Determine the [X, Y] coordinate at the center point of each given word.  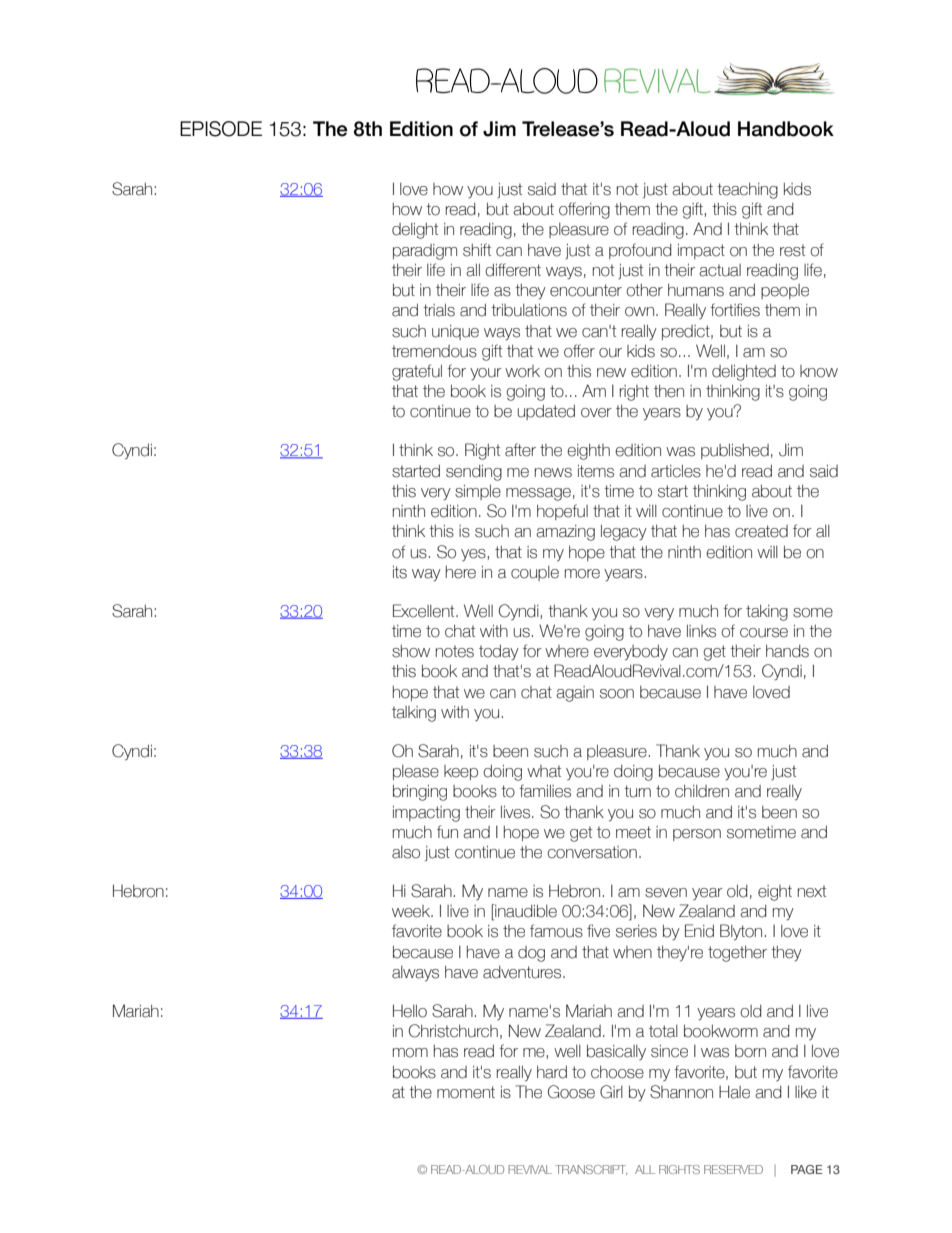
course [764, 633]
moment [466, 1092]
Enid [699, 931]
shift [477, 250]
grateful [417, 372]
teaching [747, 191]
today [499, 652]
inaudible [525, 912]
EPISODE [221, 129]
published [735, 451]
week [412, 911]
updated [546, 412]
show [411, 651]
